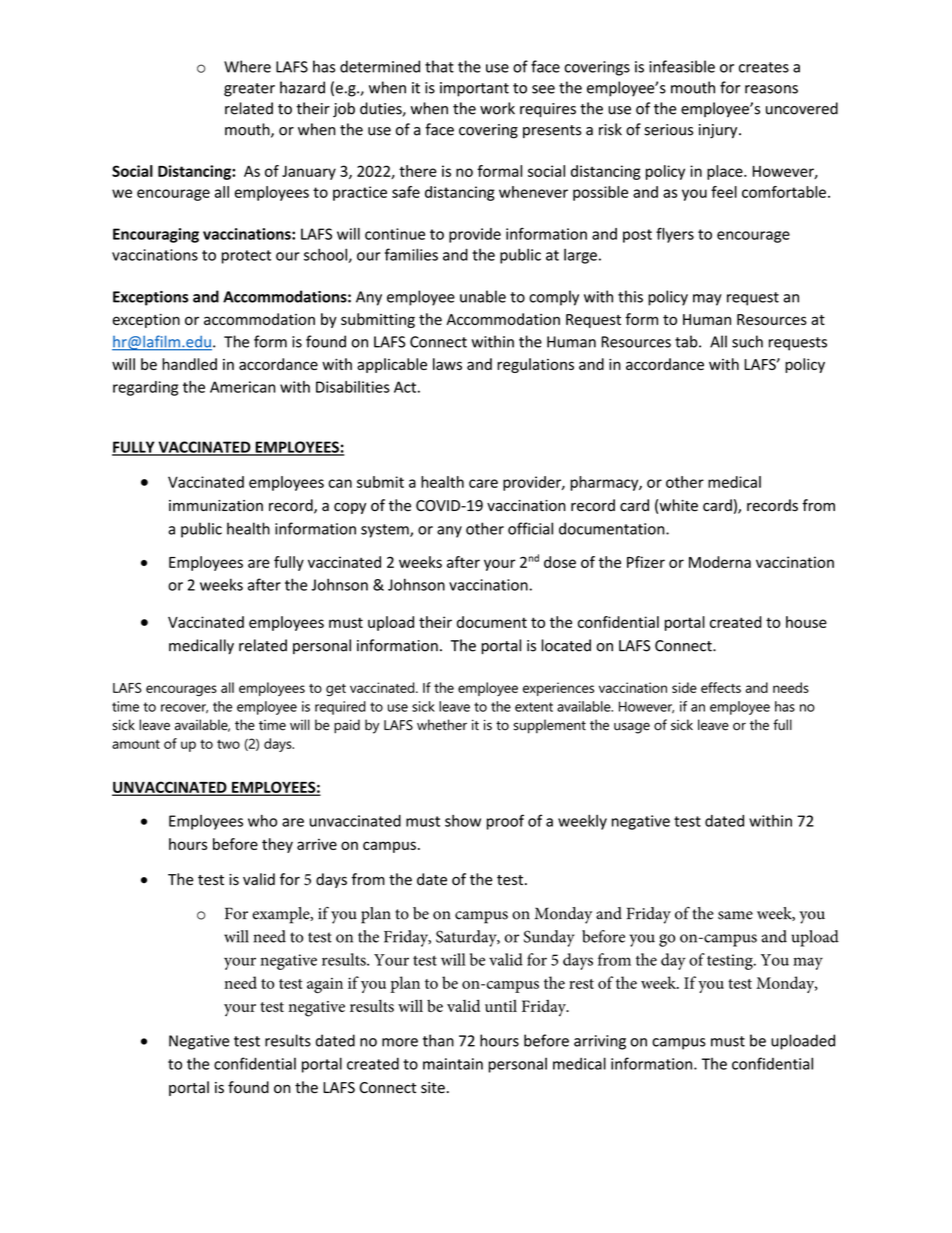  What do you see at coordinates (325, 985) in the screenshot?
I see `again` at bounding box center [325, 985].
